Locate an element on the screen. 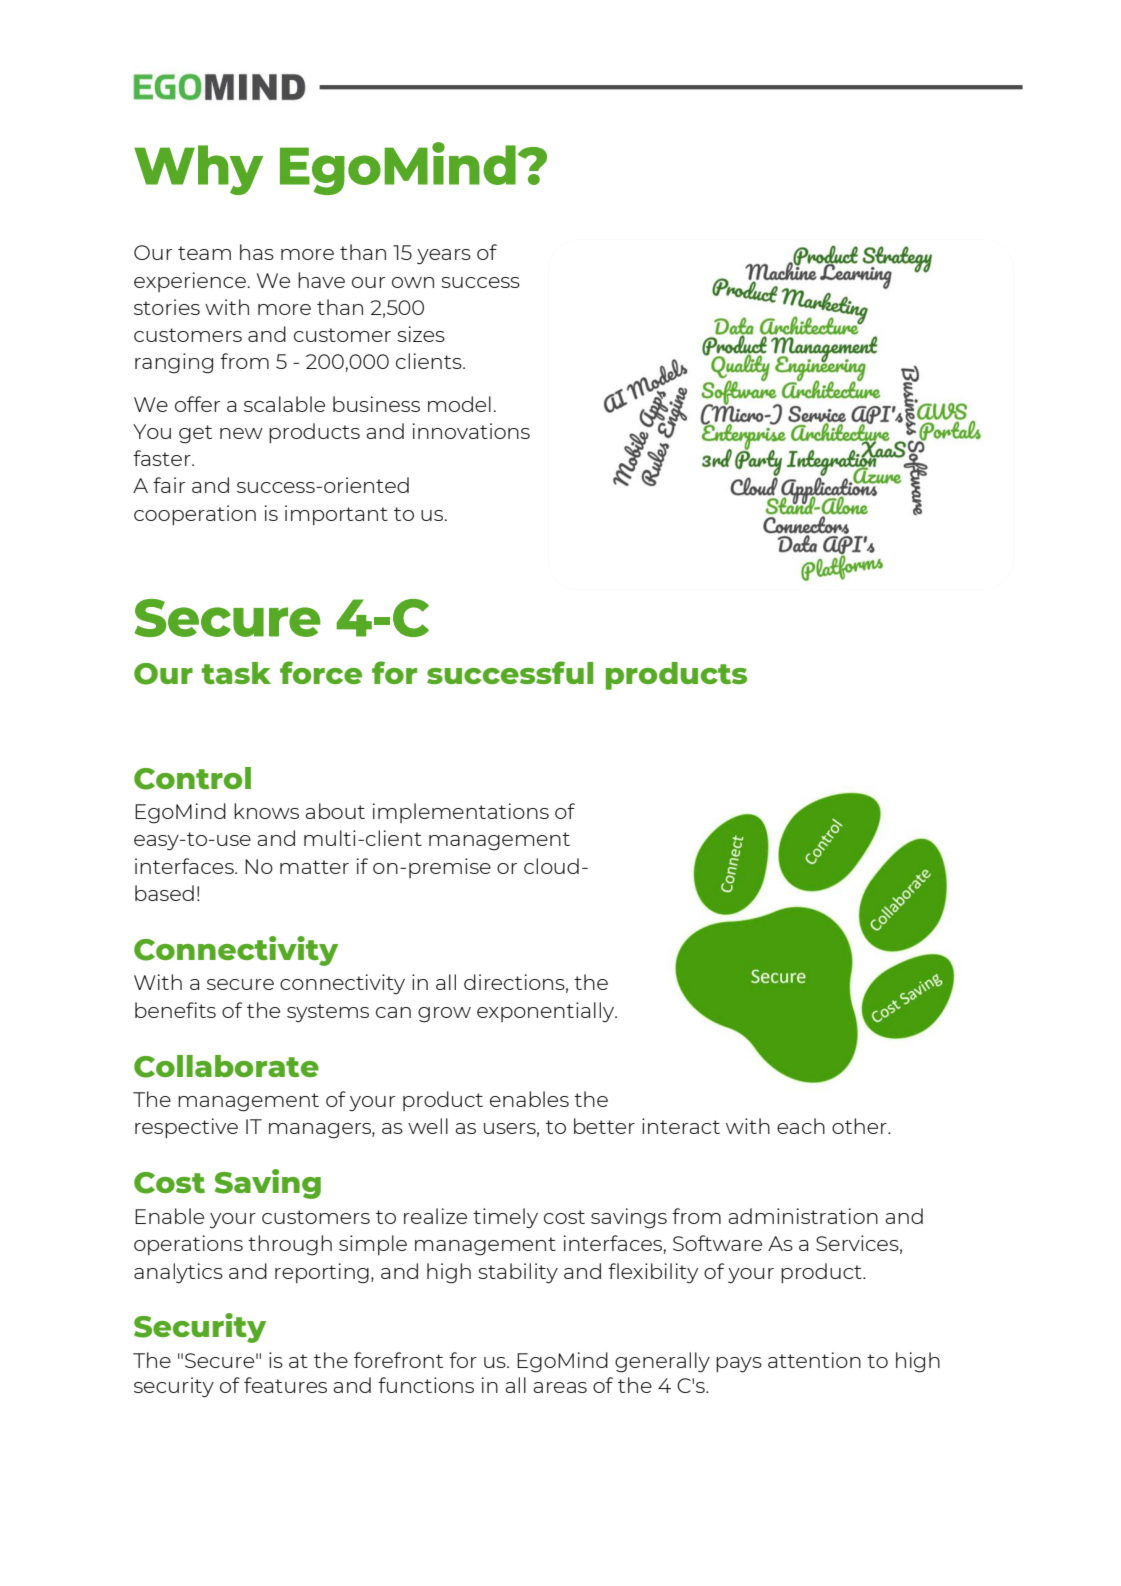 The height and width of the screenshot is (1586, 1121). model is located at coordinates (459, 404).
